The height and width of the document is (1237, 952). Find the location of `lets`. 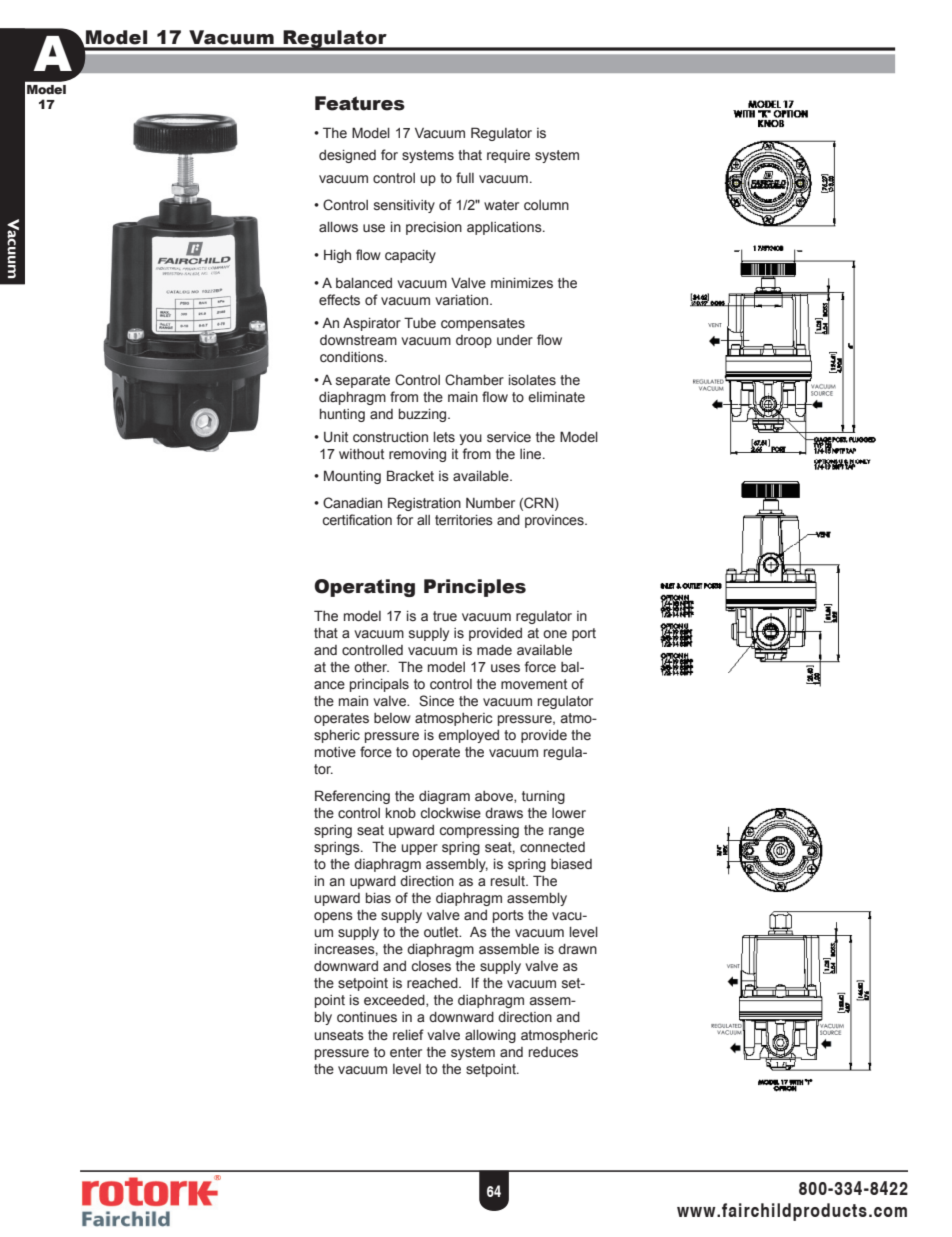

lets is located at coordinates (444, 437).
